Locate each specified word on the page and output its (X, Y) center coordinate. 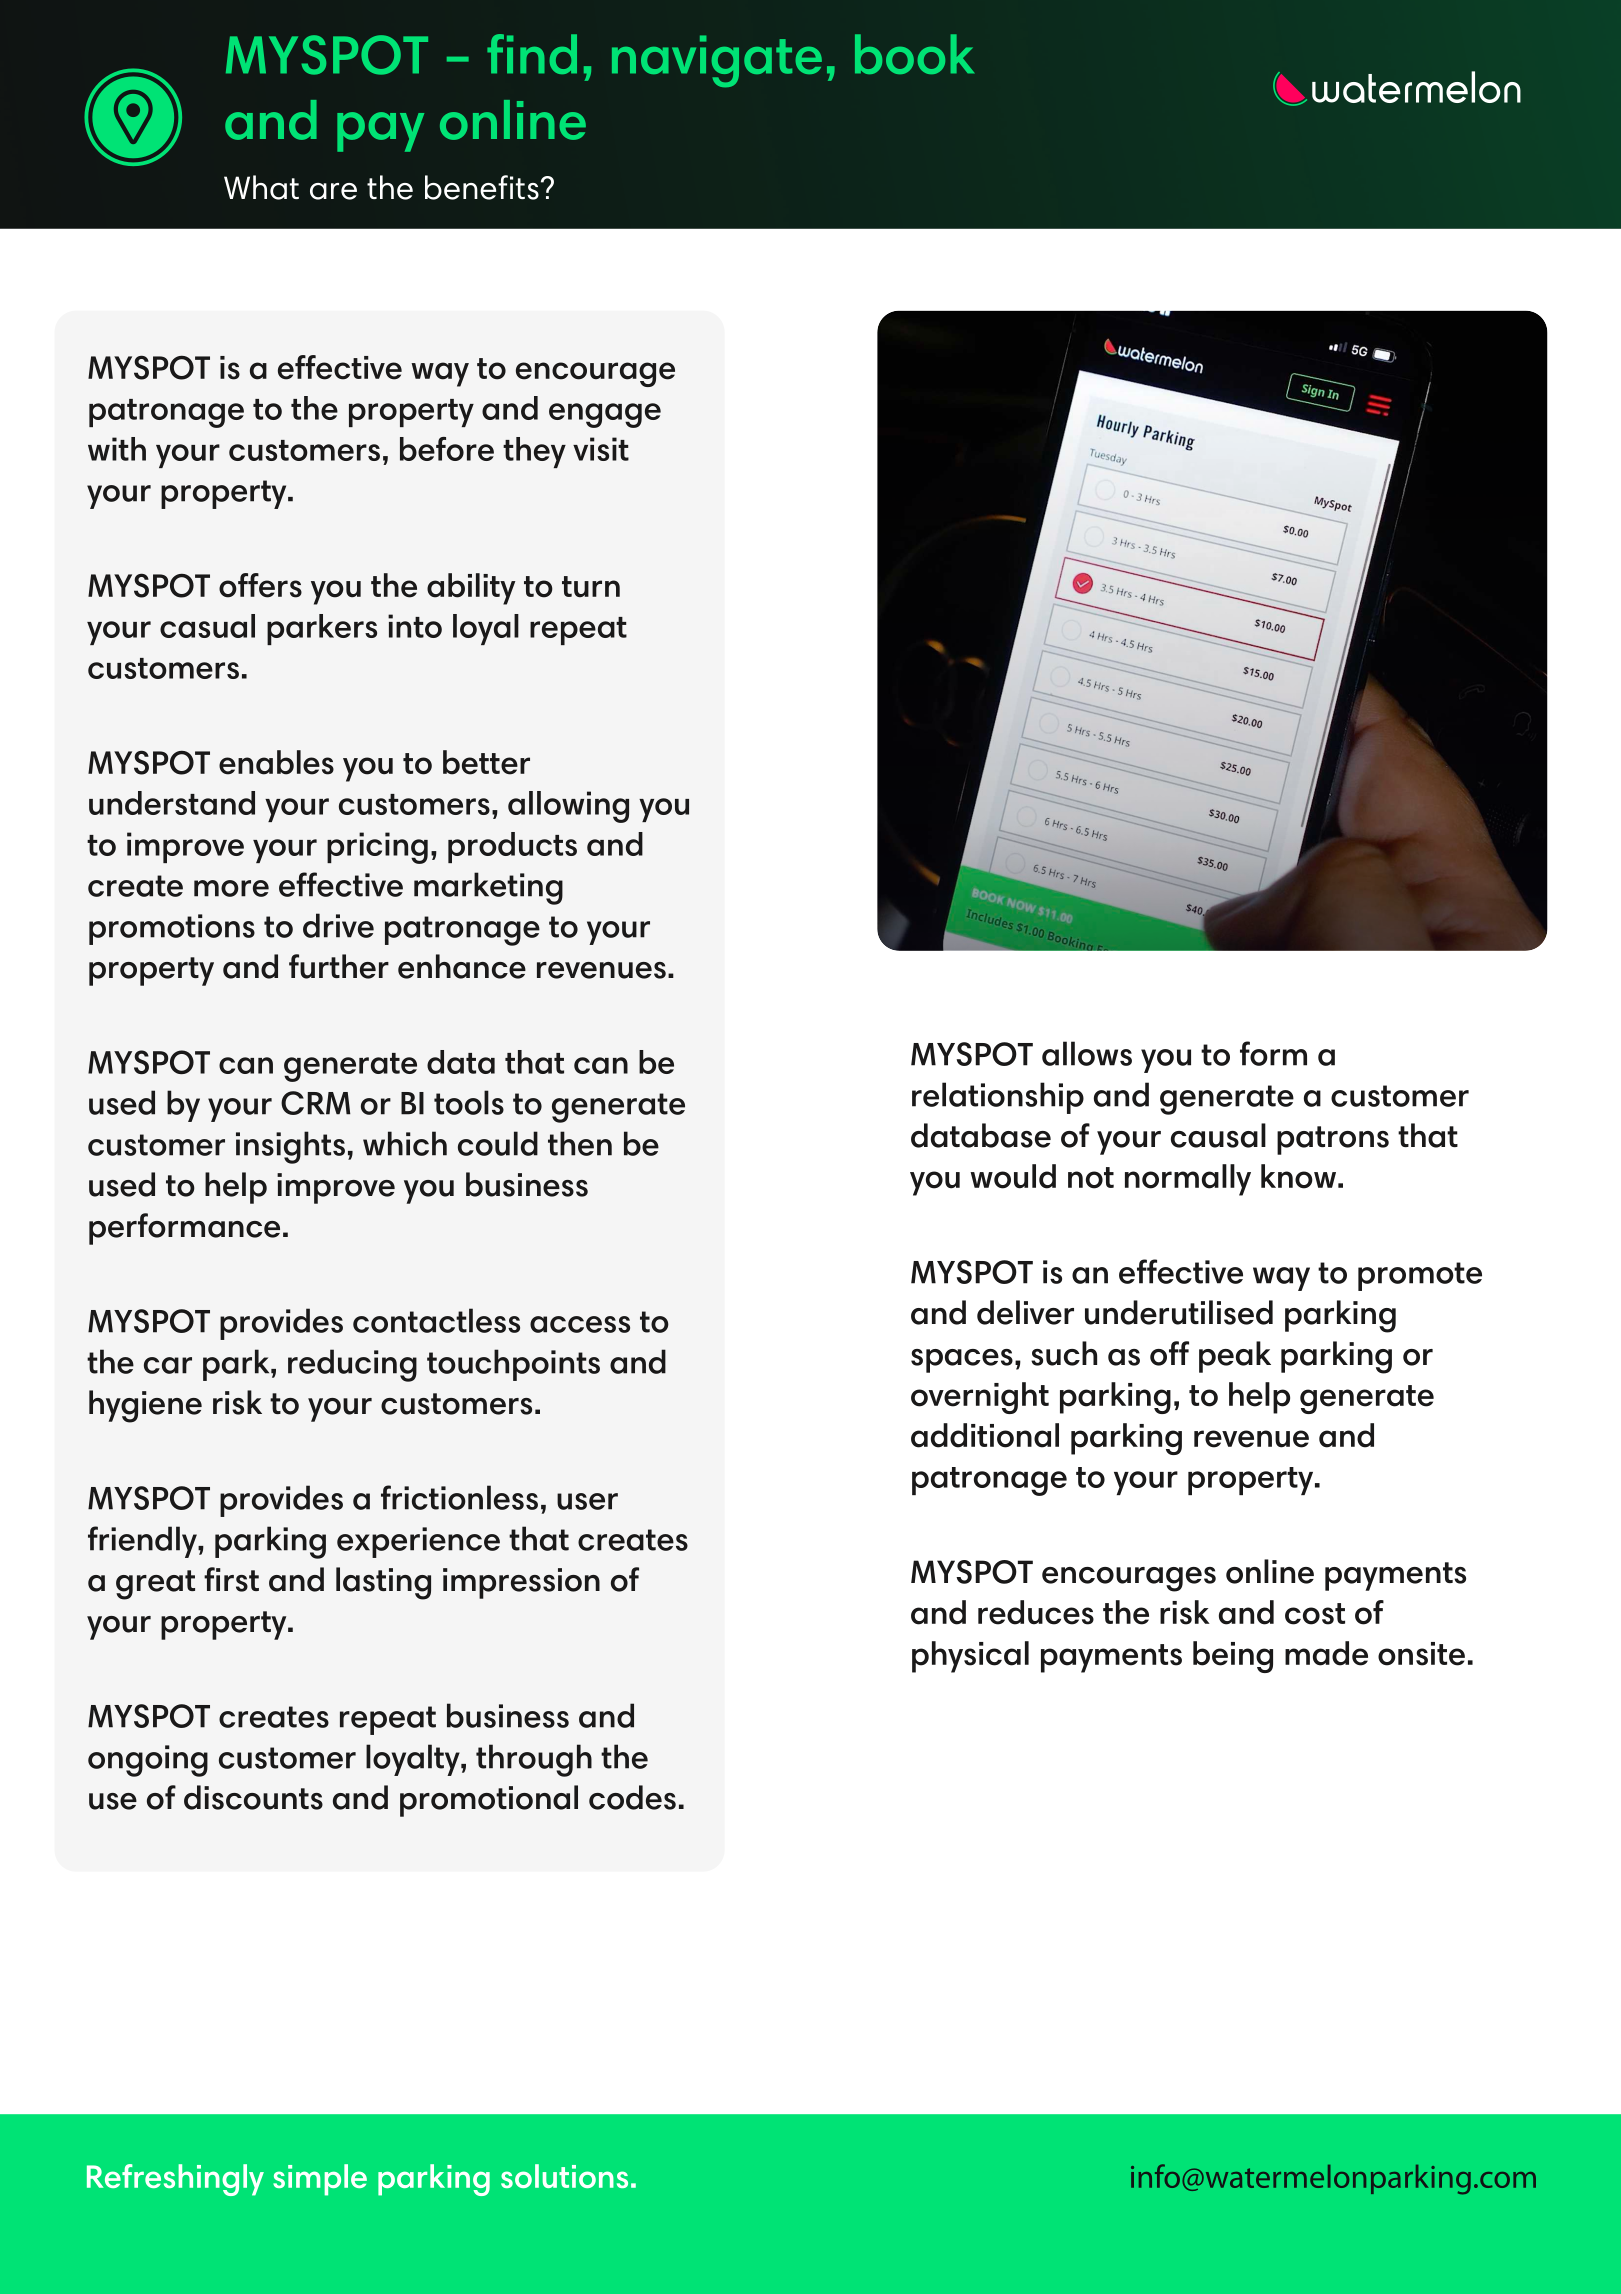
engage (605, 415)
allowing (568, 807)
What (261, 187)
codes (632, 1797)
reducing (352, 1365)
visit (601, 449)
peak (1235, 1357)
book (914, 54)
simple (320, 2180)
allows (1087, 1053)
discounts (253, 1797)
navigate (717, 61)
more (231, 888)
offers (260, 585)
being (1233, 1657)
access (580, 1324)
